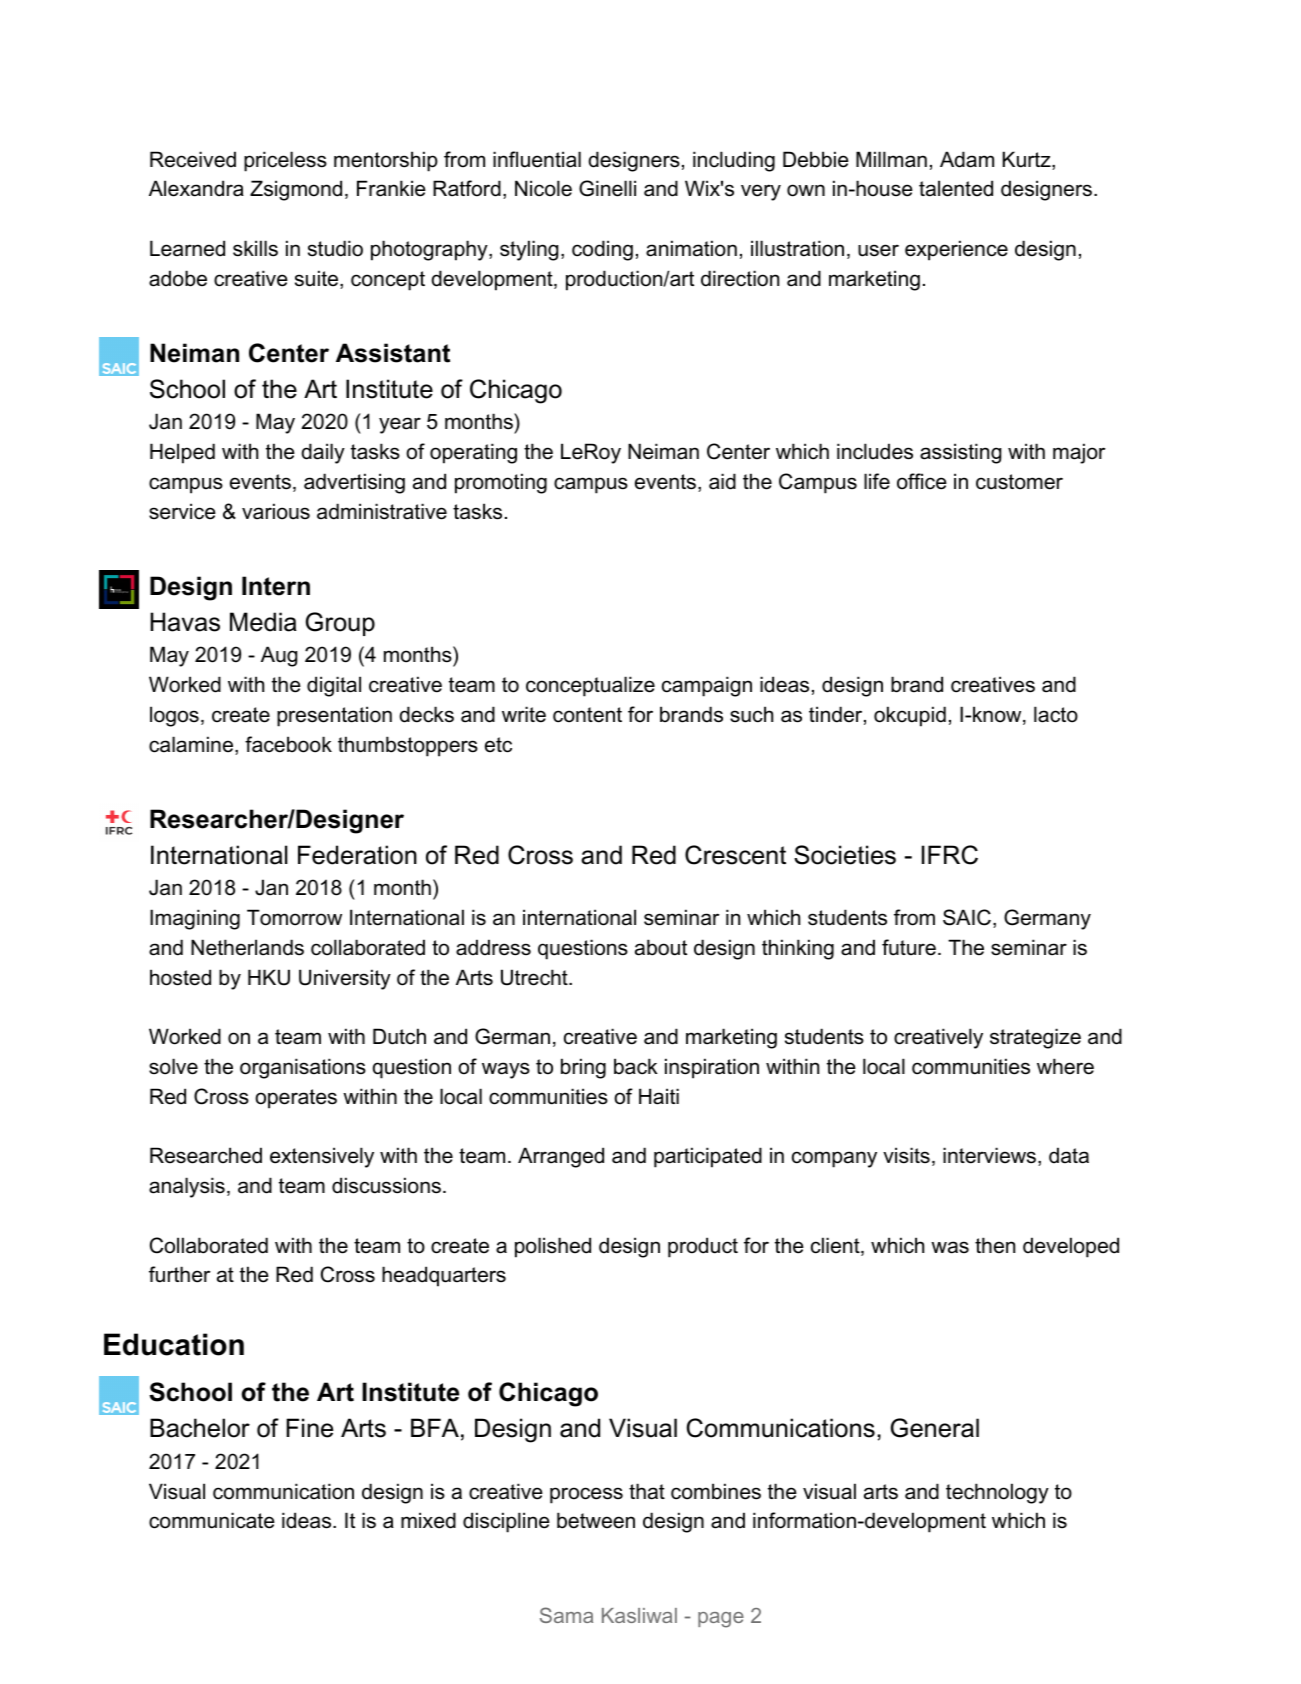 The image size is (1301, 1684). I want to click on aid, so click(722, 481).
